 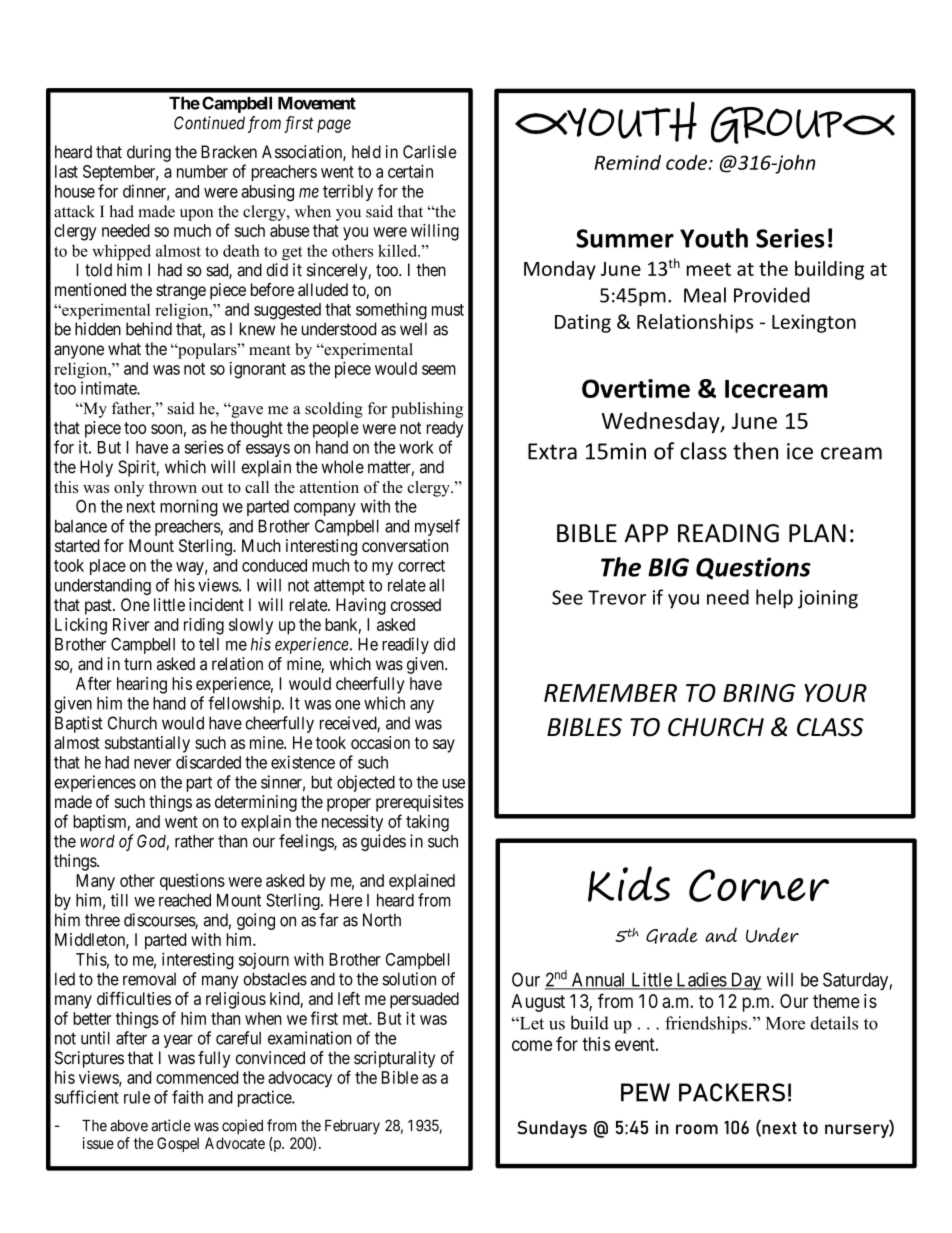 I want to click on article, so click(x=171, y=1125).
